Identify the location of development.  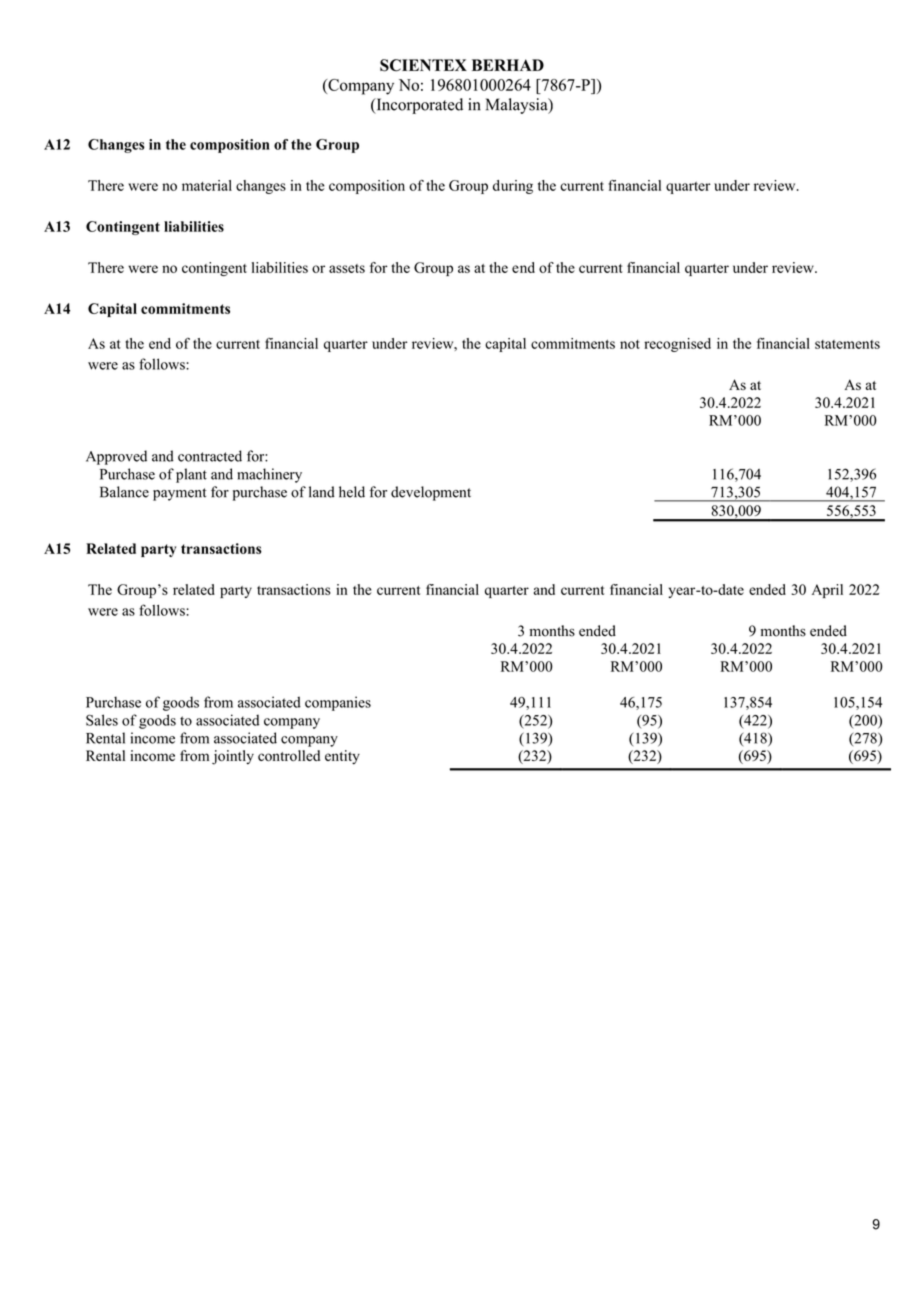
(431, 493).
